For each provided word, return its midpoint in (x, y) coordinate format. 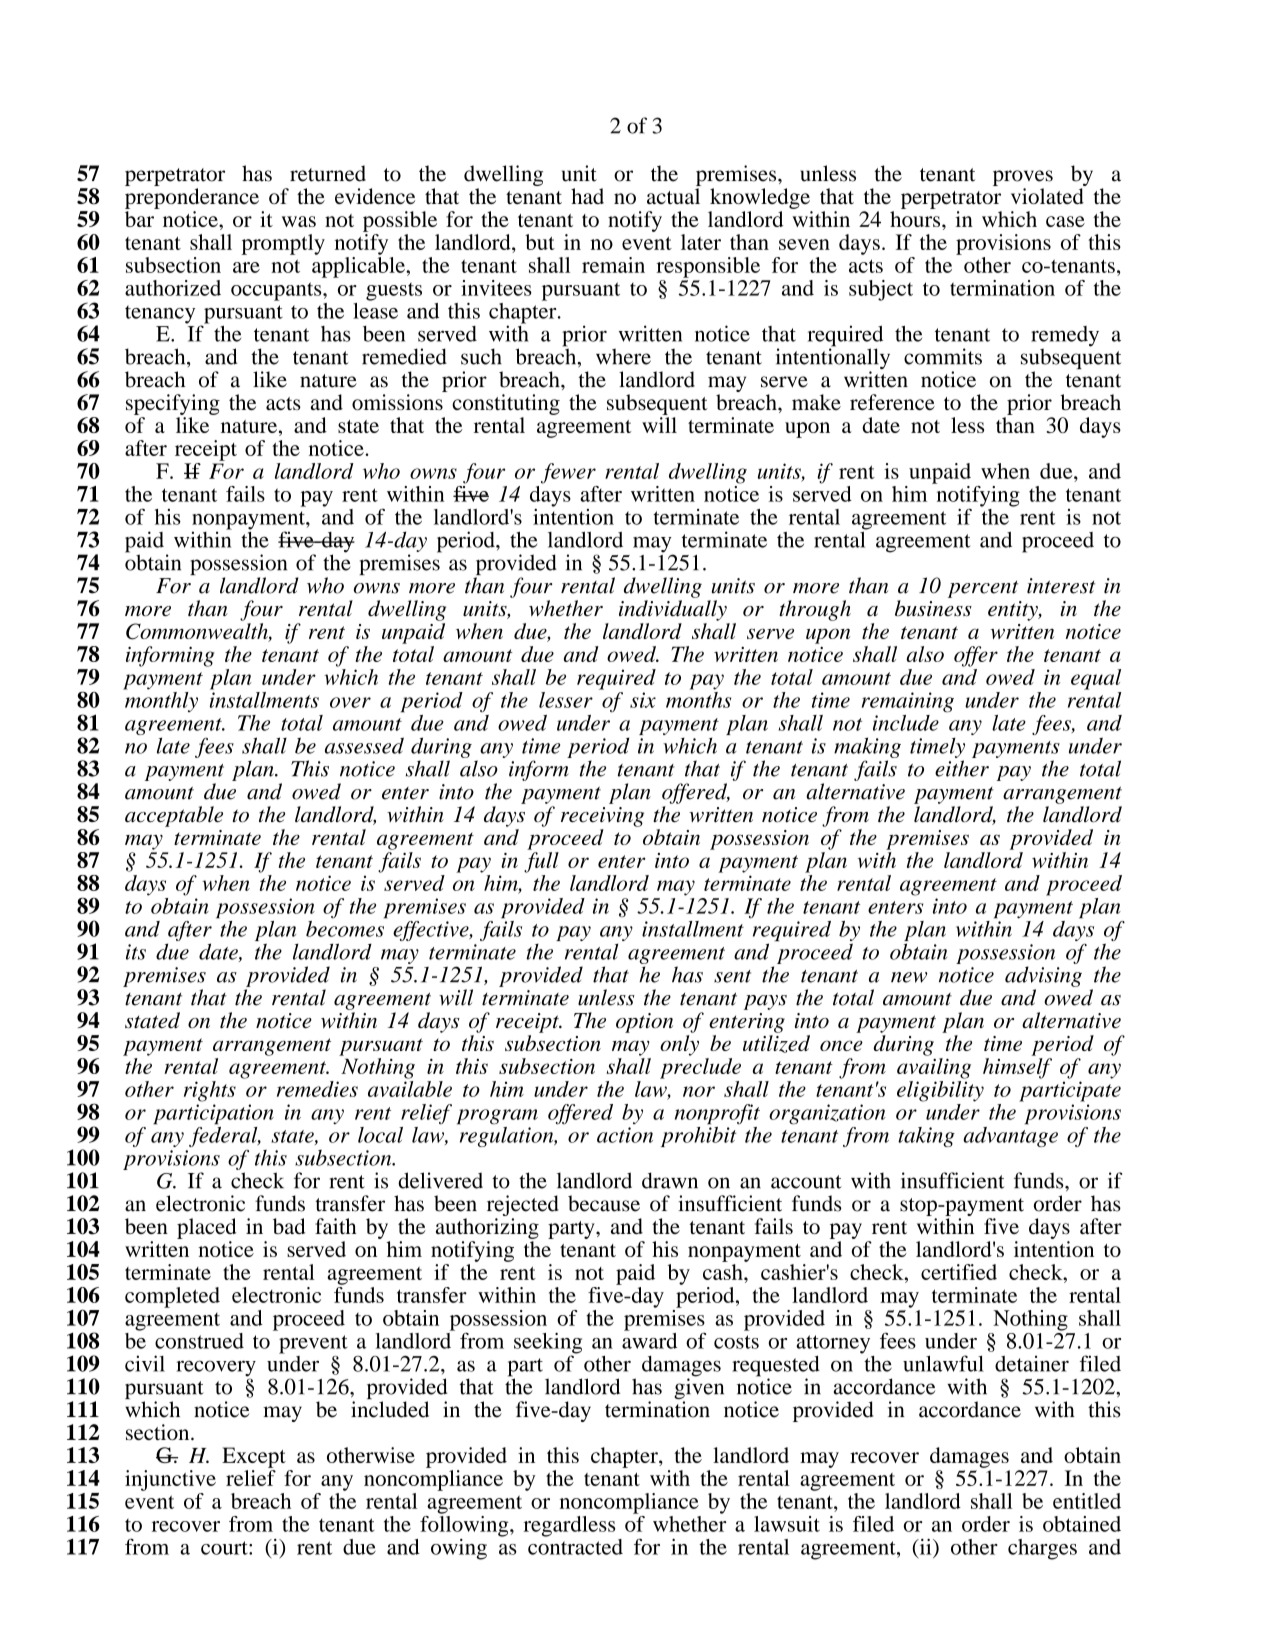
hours (916, 219)
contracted (575, 1545)
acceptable (174, 816)
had (587, 196)
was (299, 221)
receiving (602, 817)
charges (1042, 1549)
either (962, 768)
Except (254, 1457)
